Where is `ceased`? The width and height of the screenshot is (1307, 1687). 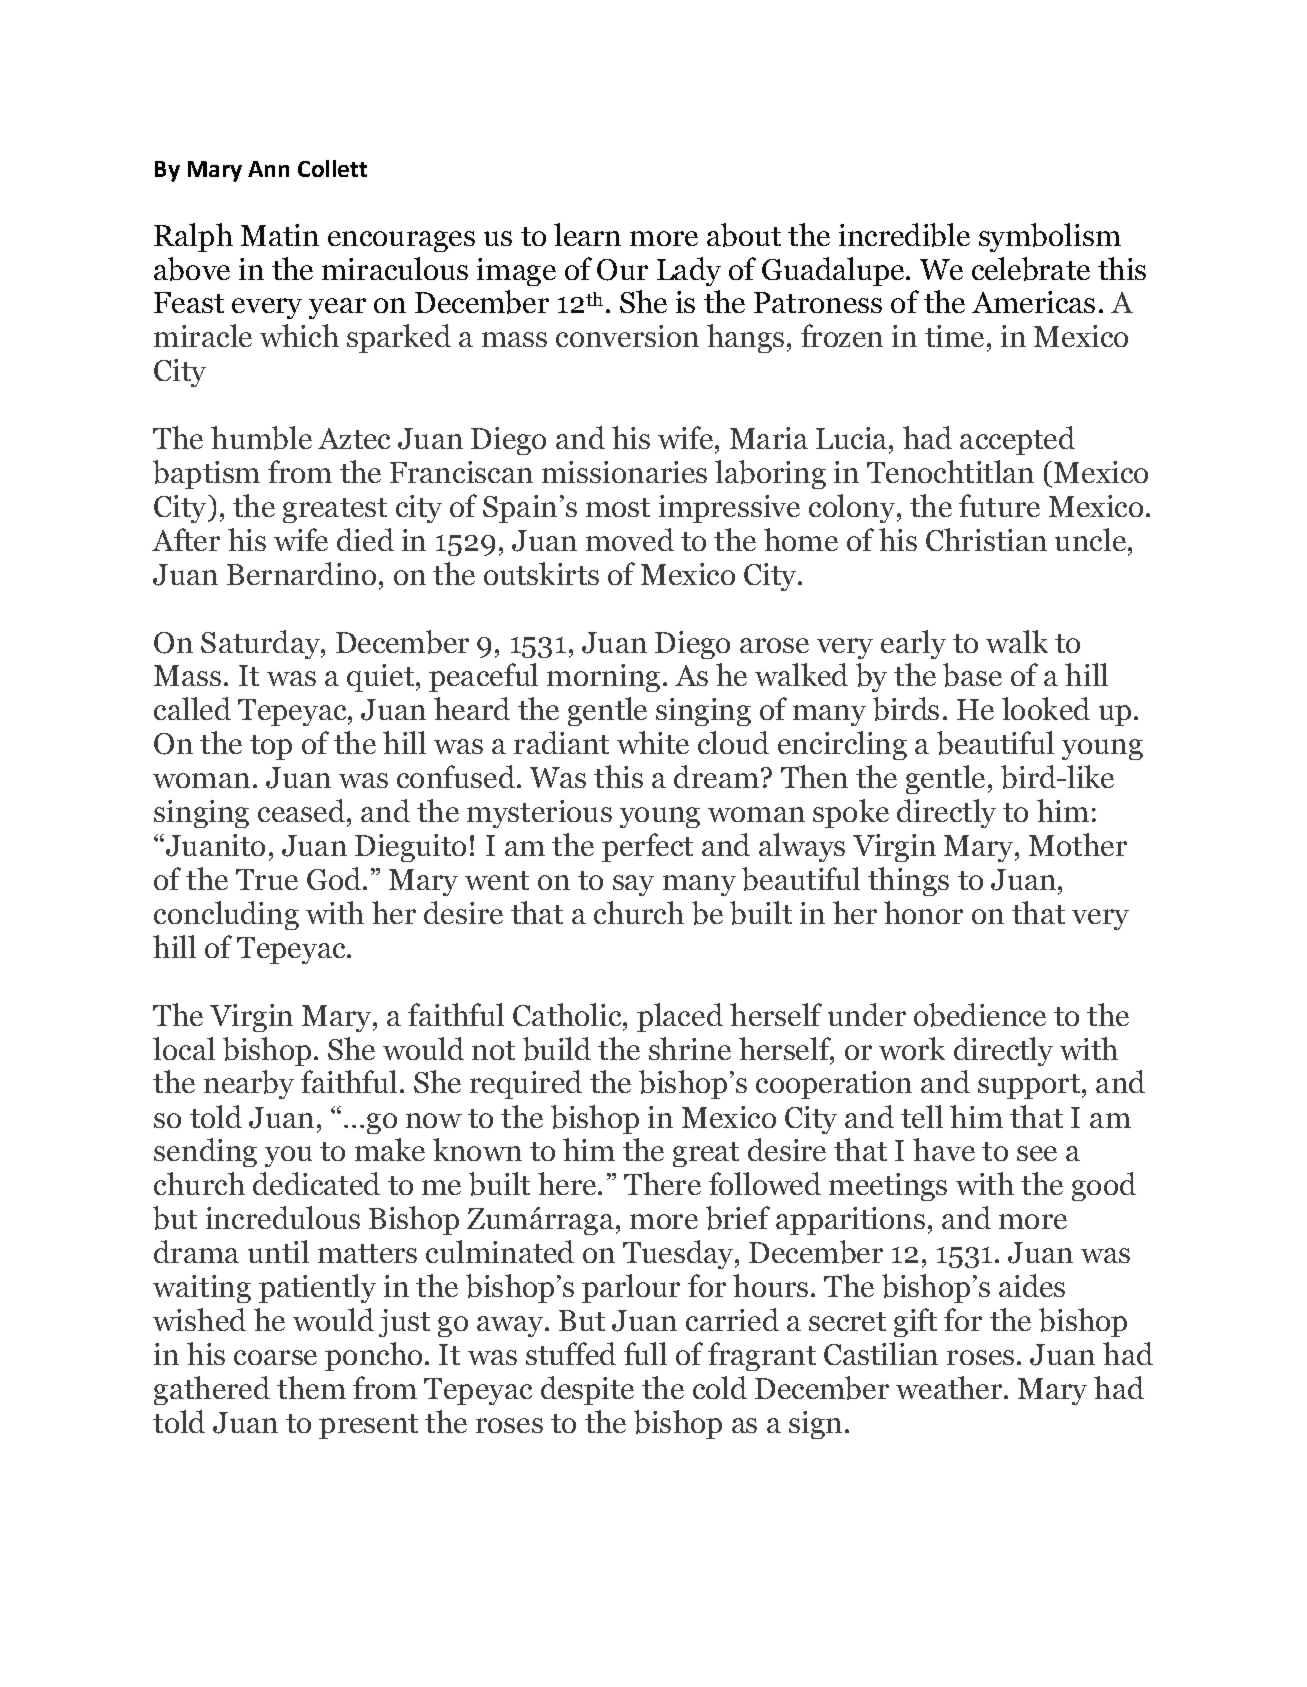
ceased is located at coordinates (303, 812).
